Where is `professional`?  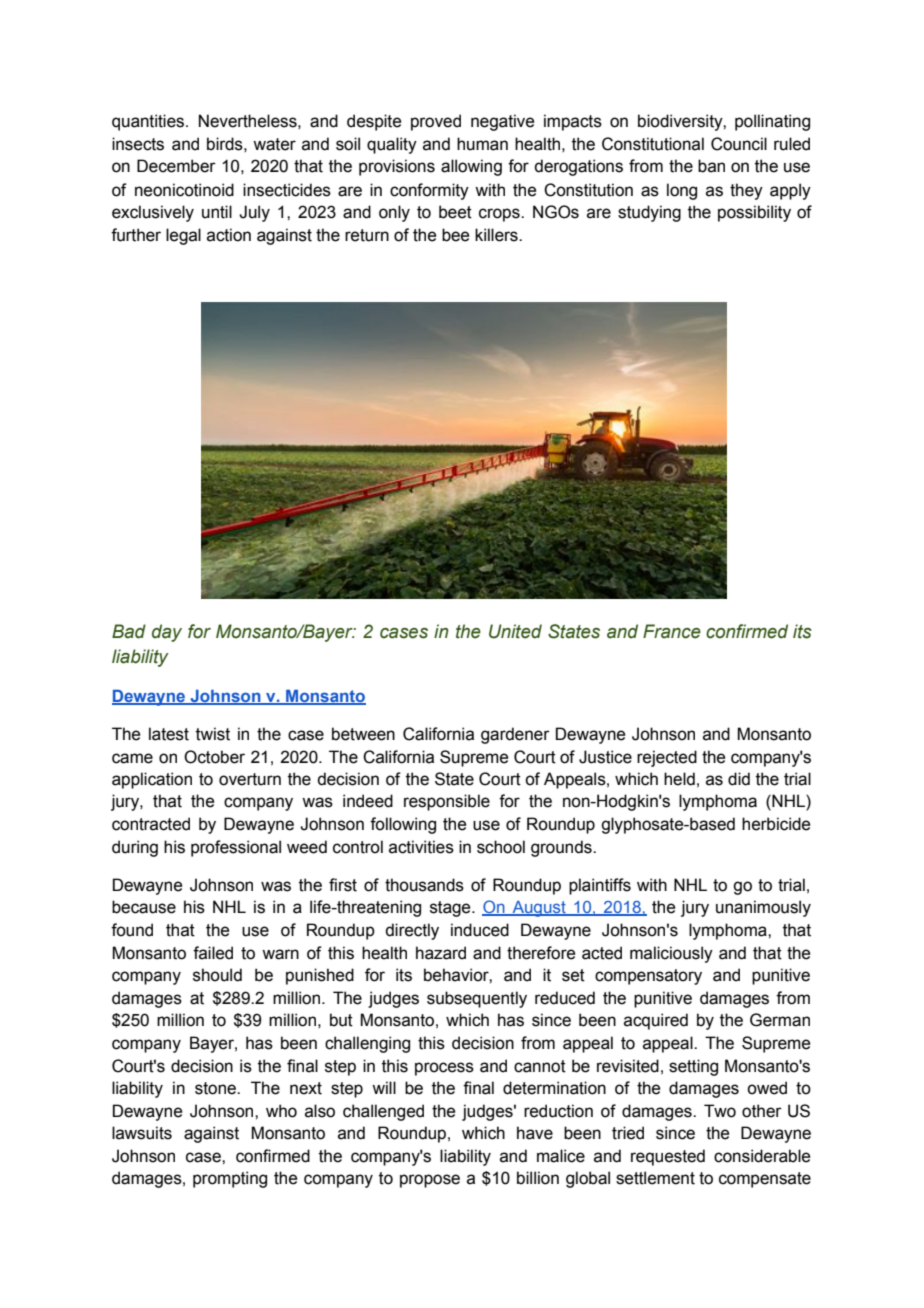
professional is located at coordinates (236, 848).
